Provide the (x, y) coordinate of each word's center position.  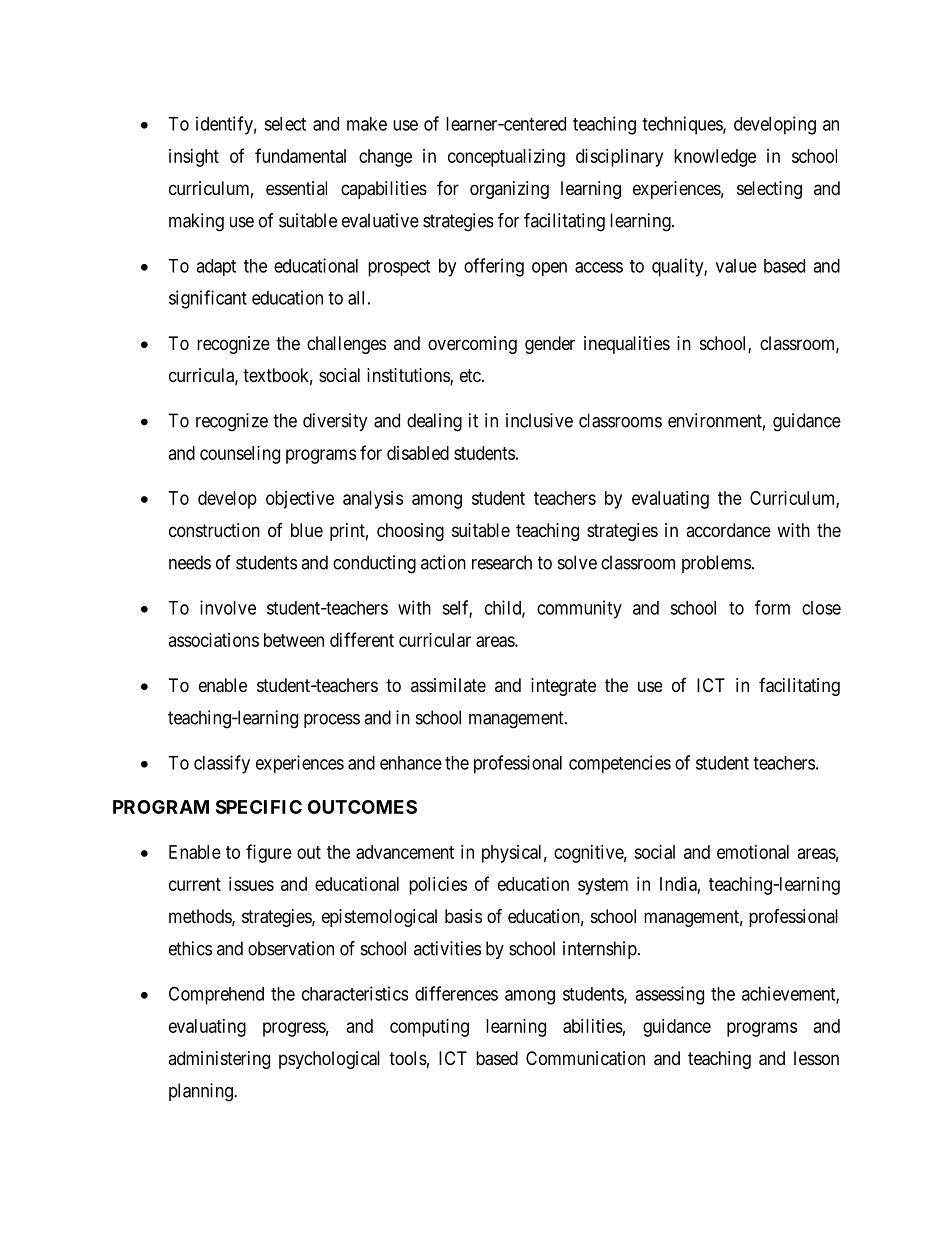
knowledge (715, 158)
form (772, 607)
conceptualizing (506, 158)
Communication (585, 1058)
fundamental (300, 155)
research (502, 562)
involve (228, 607)
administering (219, 1060)
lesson (816, 1058)
